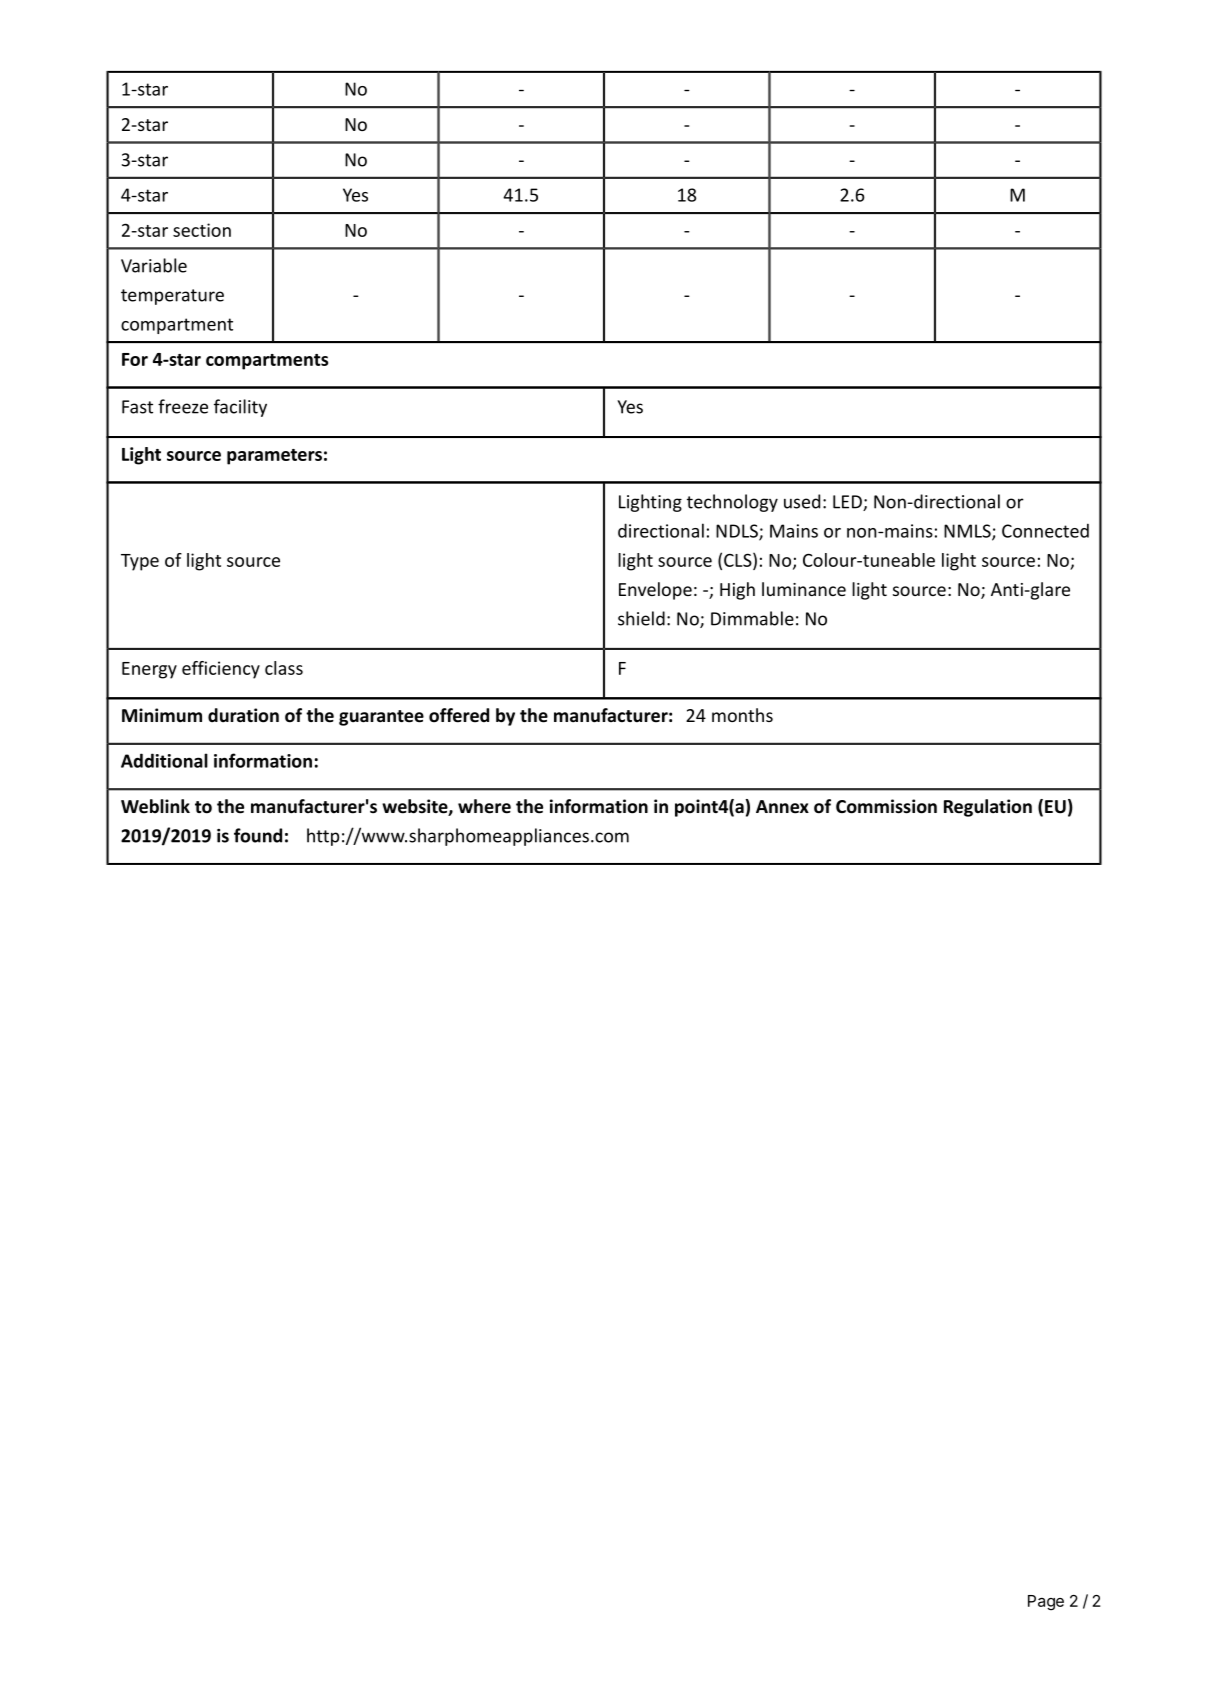 The width and height of the image is (1208, 1708). What do you see at coordinates (848, 503) in the image?
I see `LED` at bounding box center [848, 503].
